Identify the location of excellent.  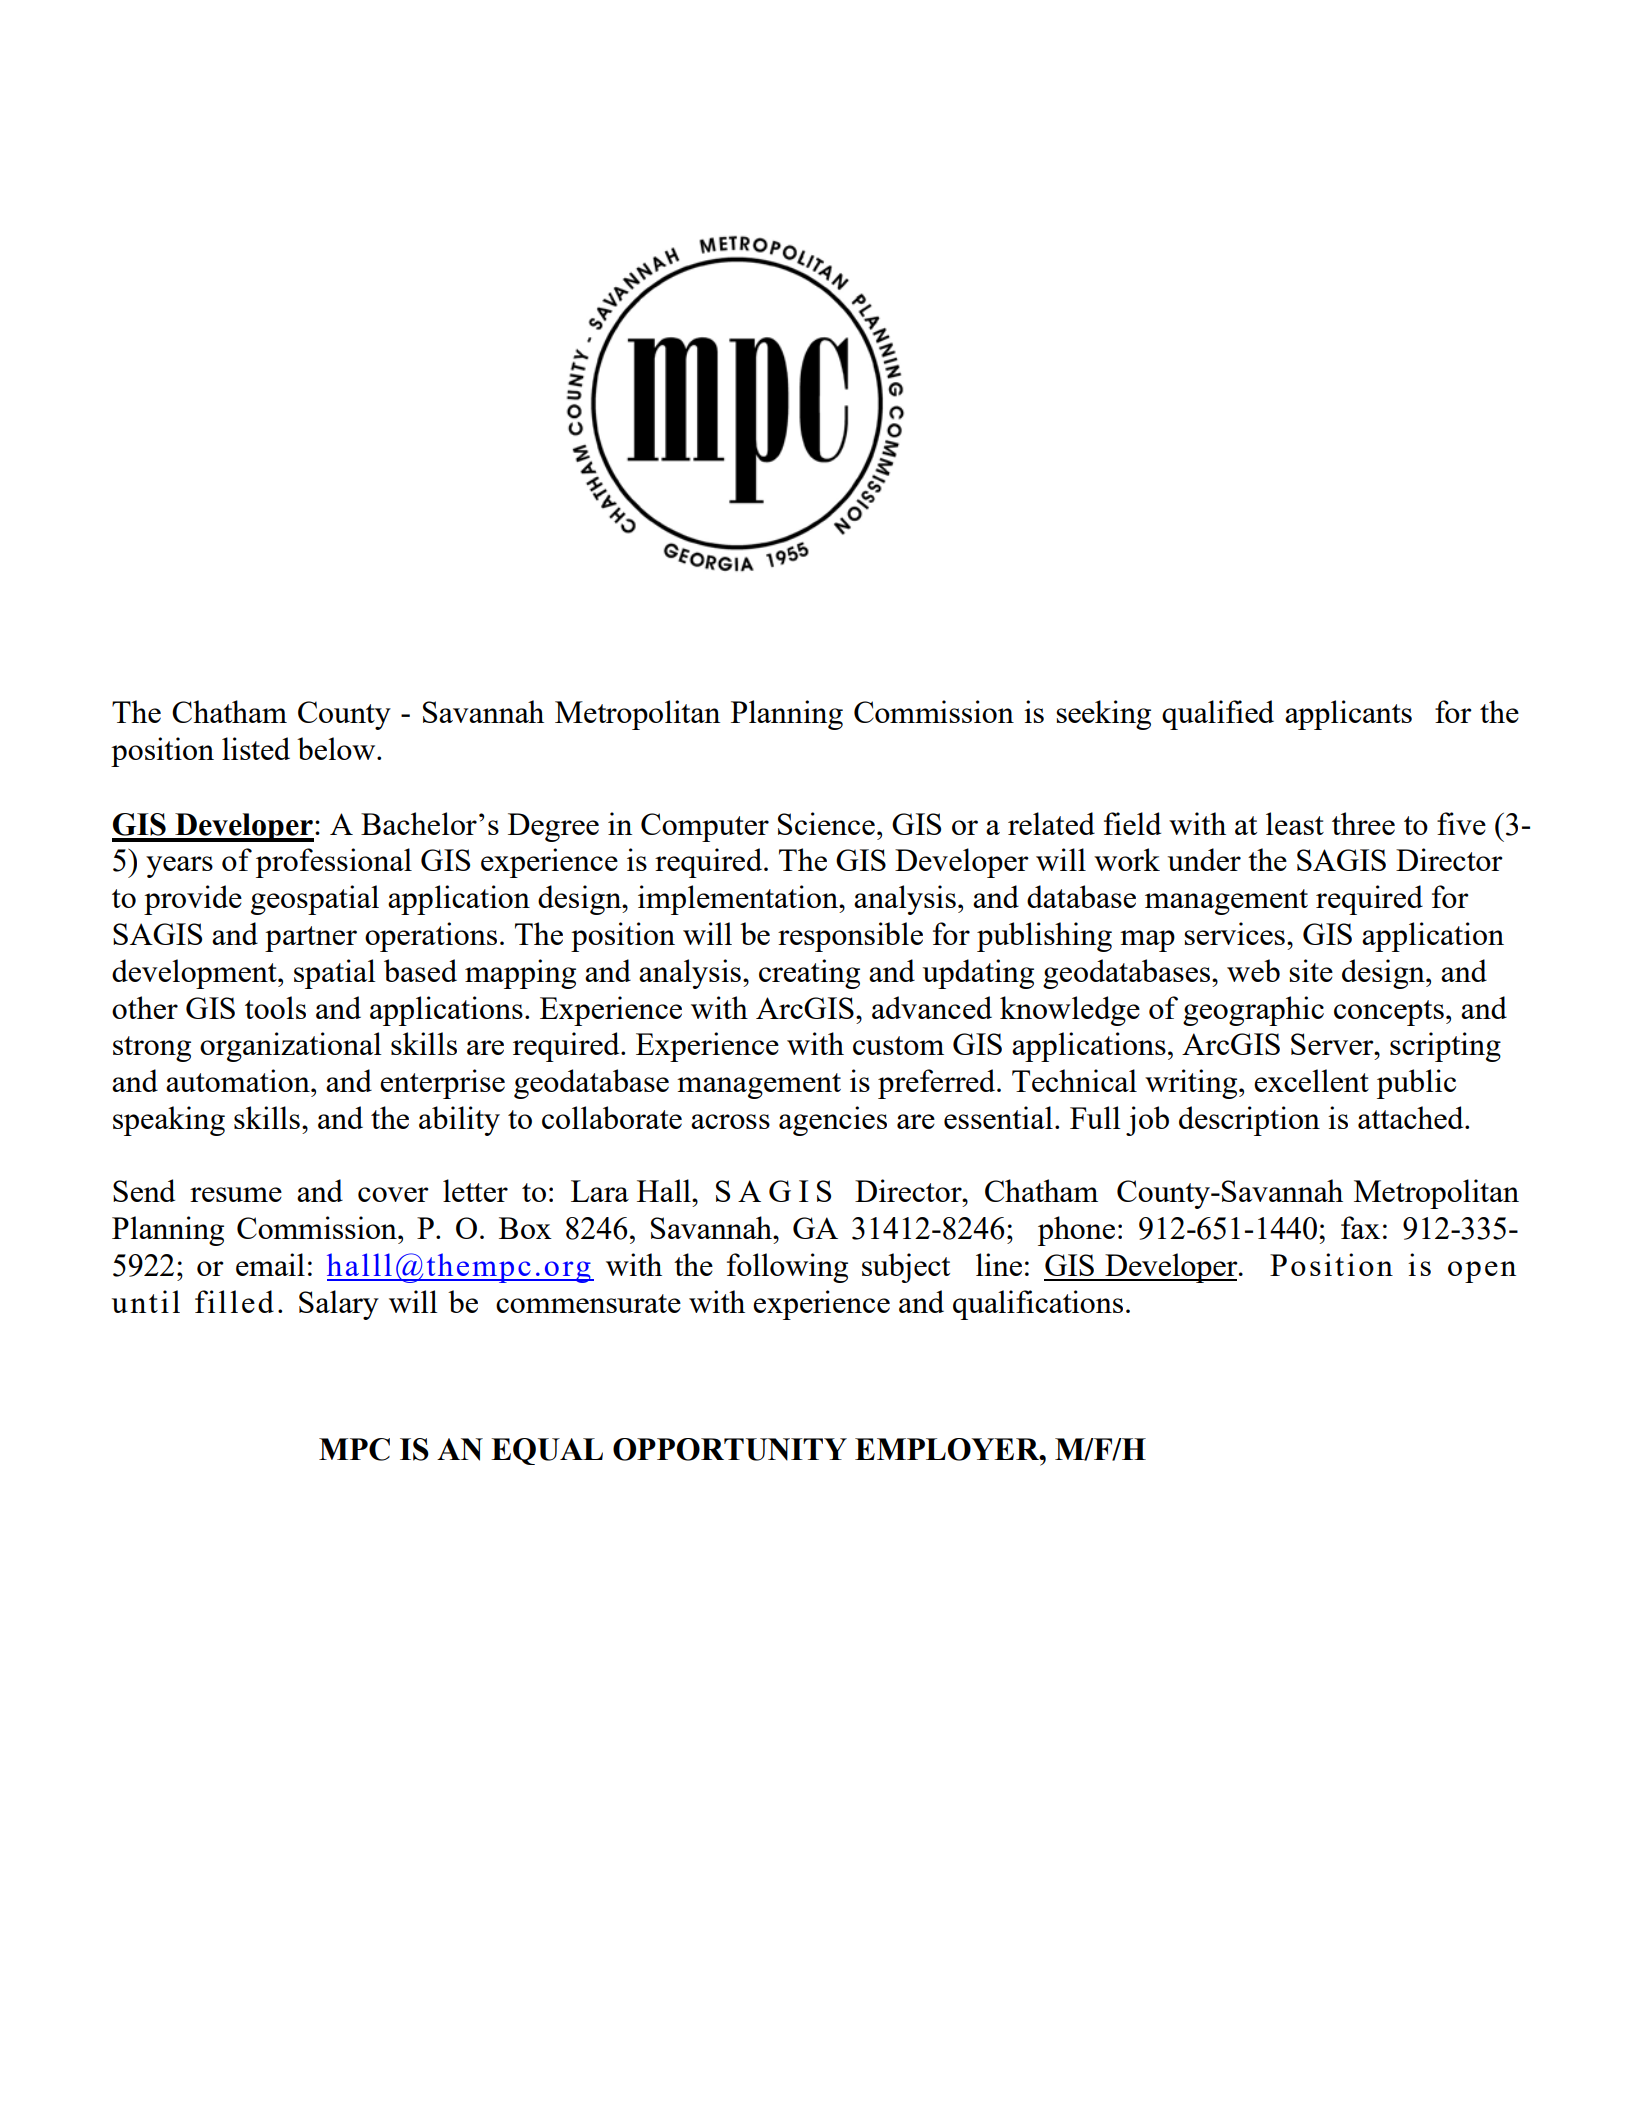
(1311, 1080).
